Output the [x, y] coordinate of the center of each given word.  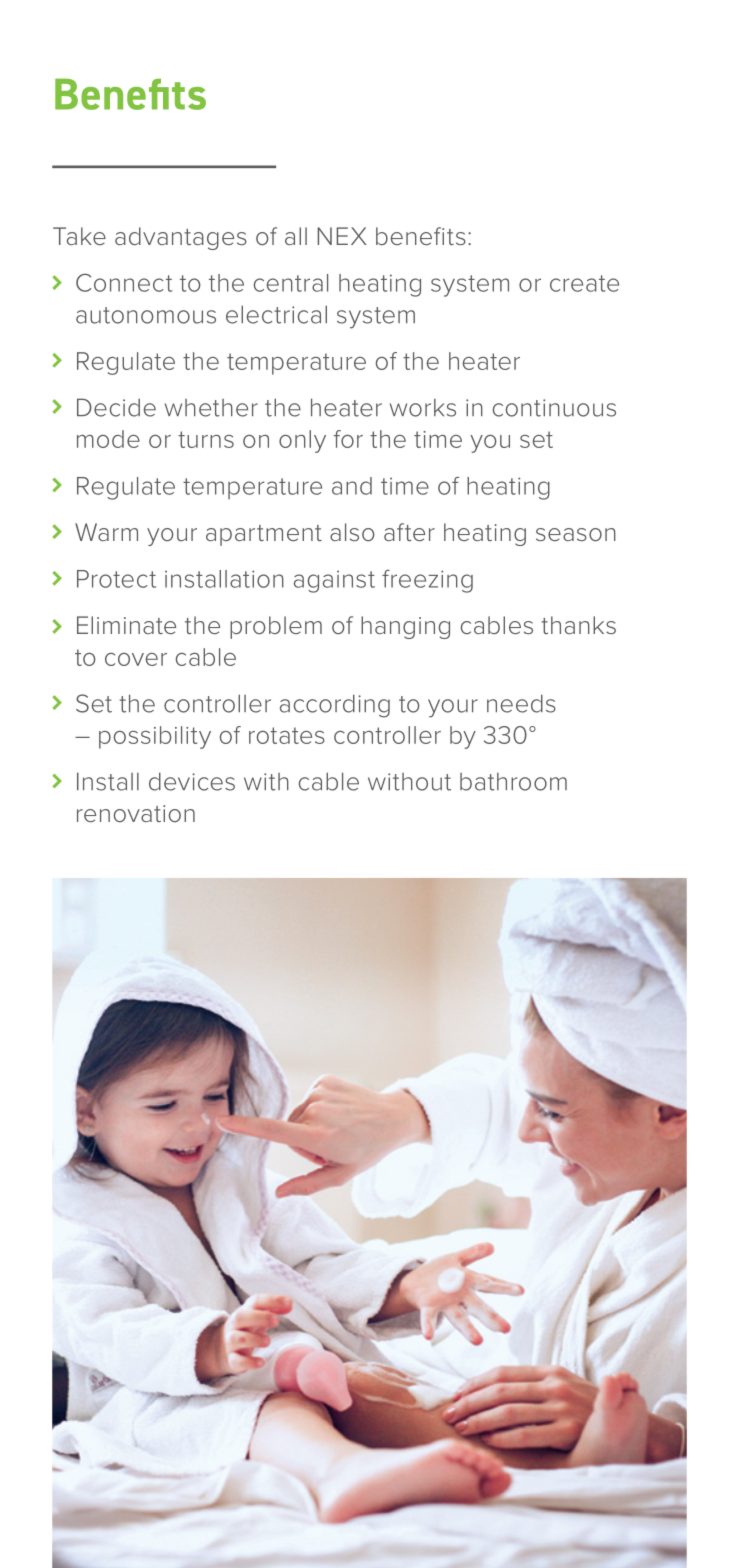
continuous [554, 408]
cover [136, 659]
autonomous [146, 315]
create [584, 283]
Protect [116, 579]
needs [521, 703]
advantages [181, 238]
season [576, 534]
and [352, 486]
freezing [427, 581]
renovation [136, 813]
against [334, 582]
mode [108, 439]
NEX [342, 236]
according [335, 706]
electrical [276, 314]
